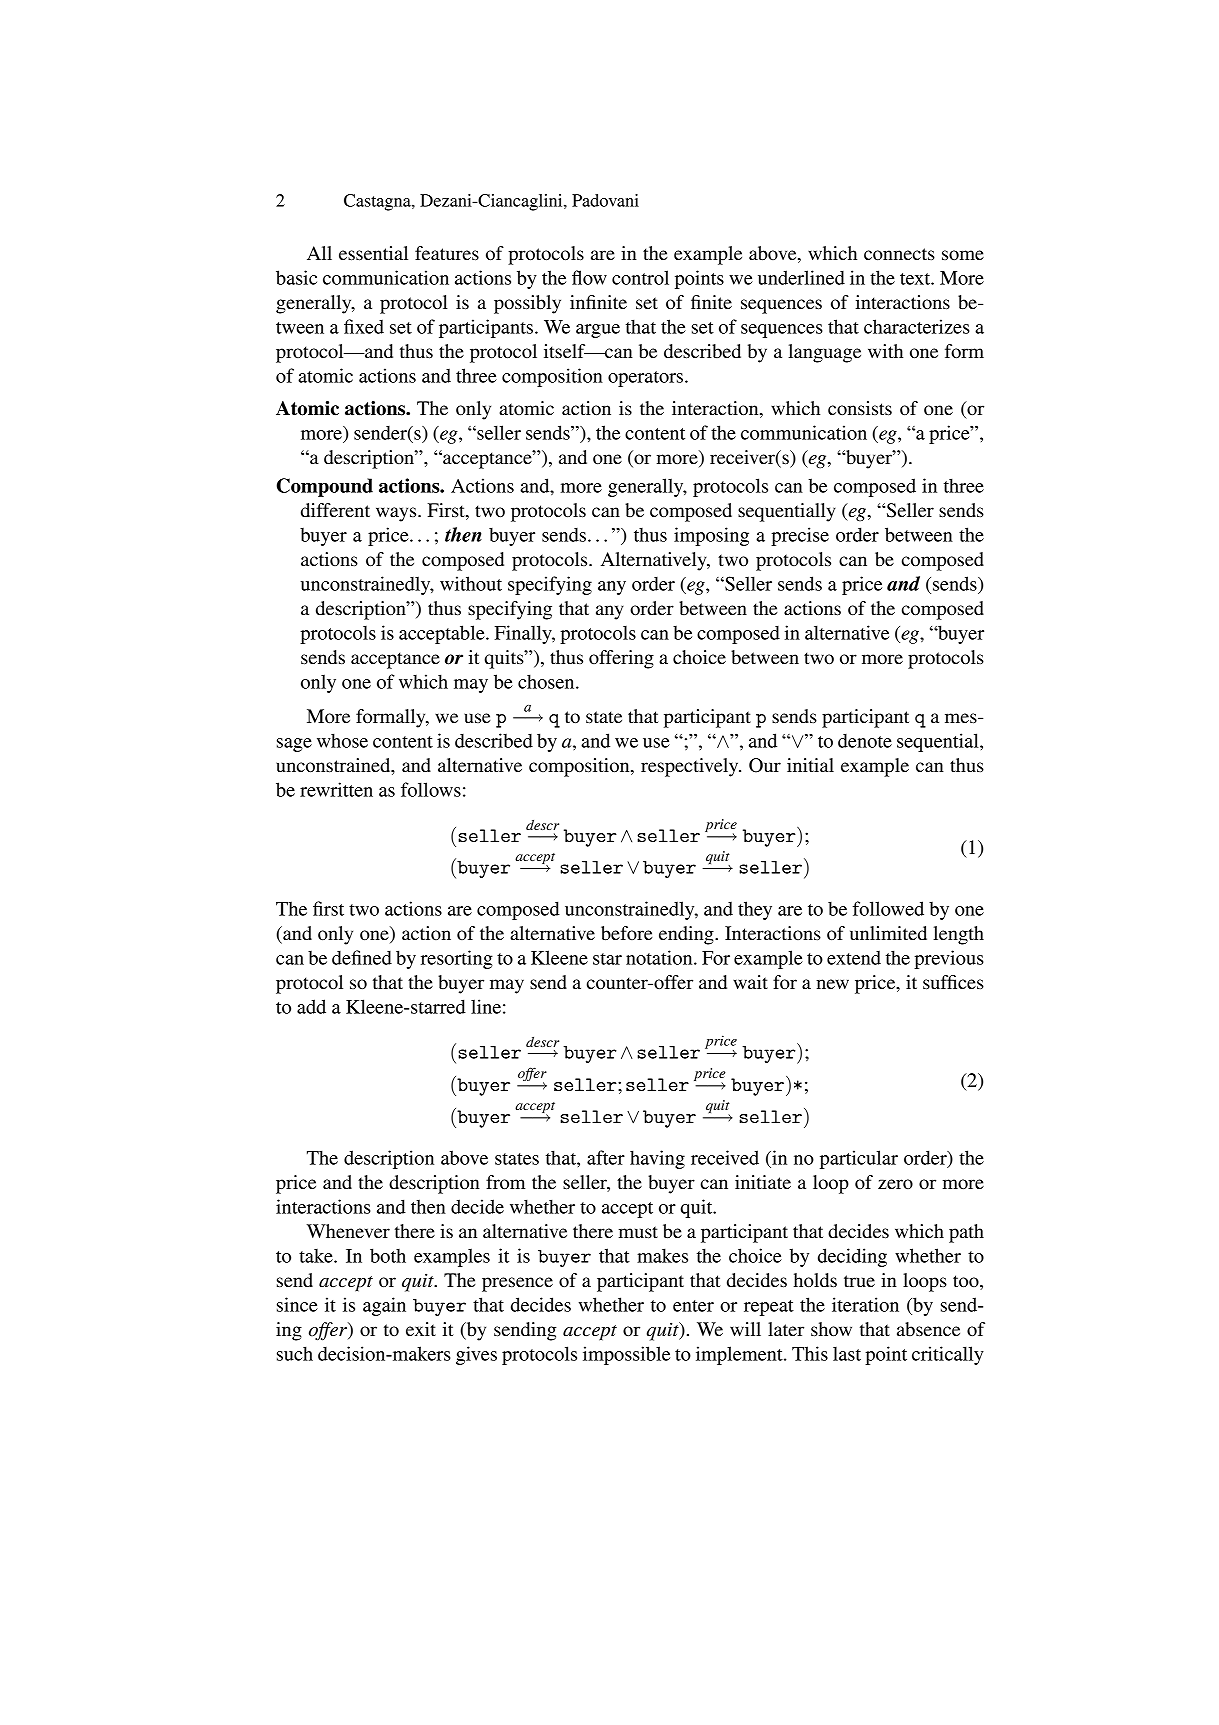 This page has width=1219, height=1725. Describe the element at coordinates (384, 1306) in the page. I see `again` at that location.
